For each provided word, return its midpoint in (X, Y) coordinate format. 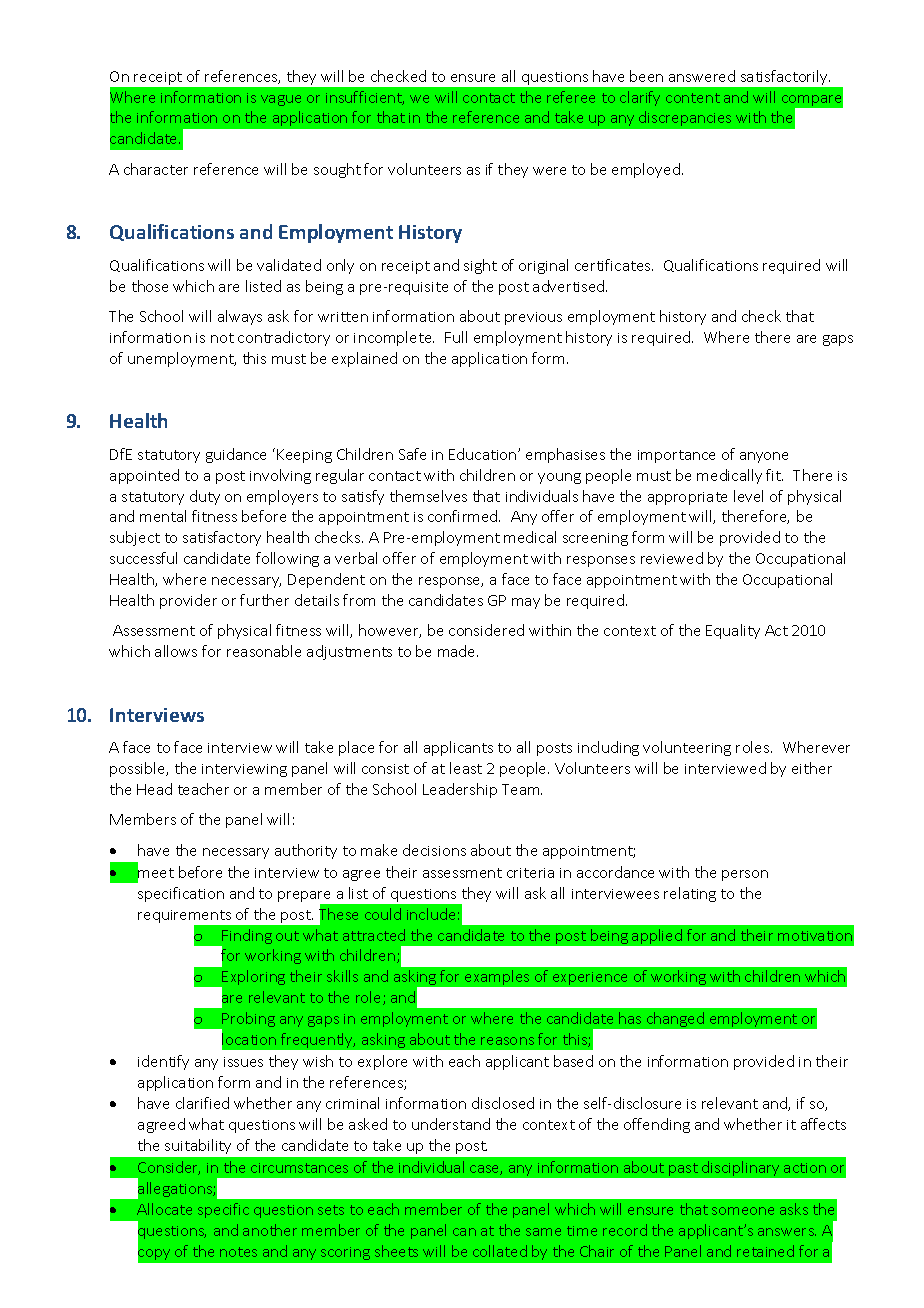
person (745, 875)
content (693, 98)
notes (238, 1252)
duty (205, 497)
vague (281, 100)
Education (484, 454)
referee (571, 97)
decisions (434, 850)
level (748, 496)
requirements (186, 918)
